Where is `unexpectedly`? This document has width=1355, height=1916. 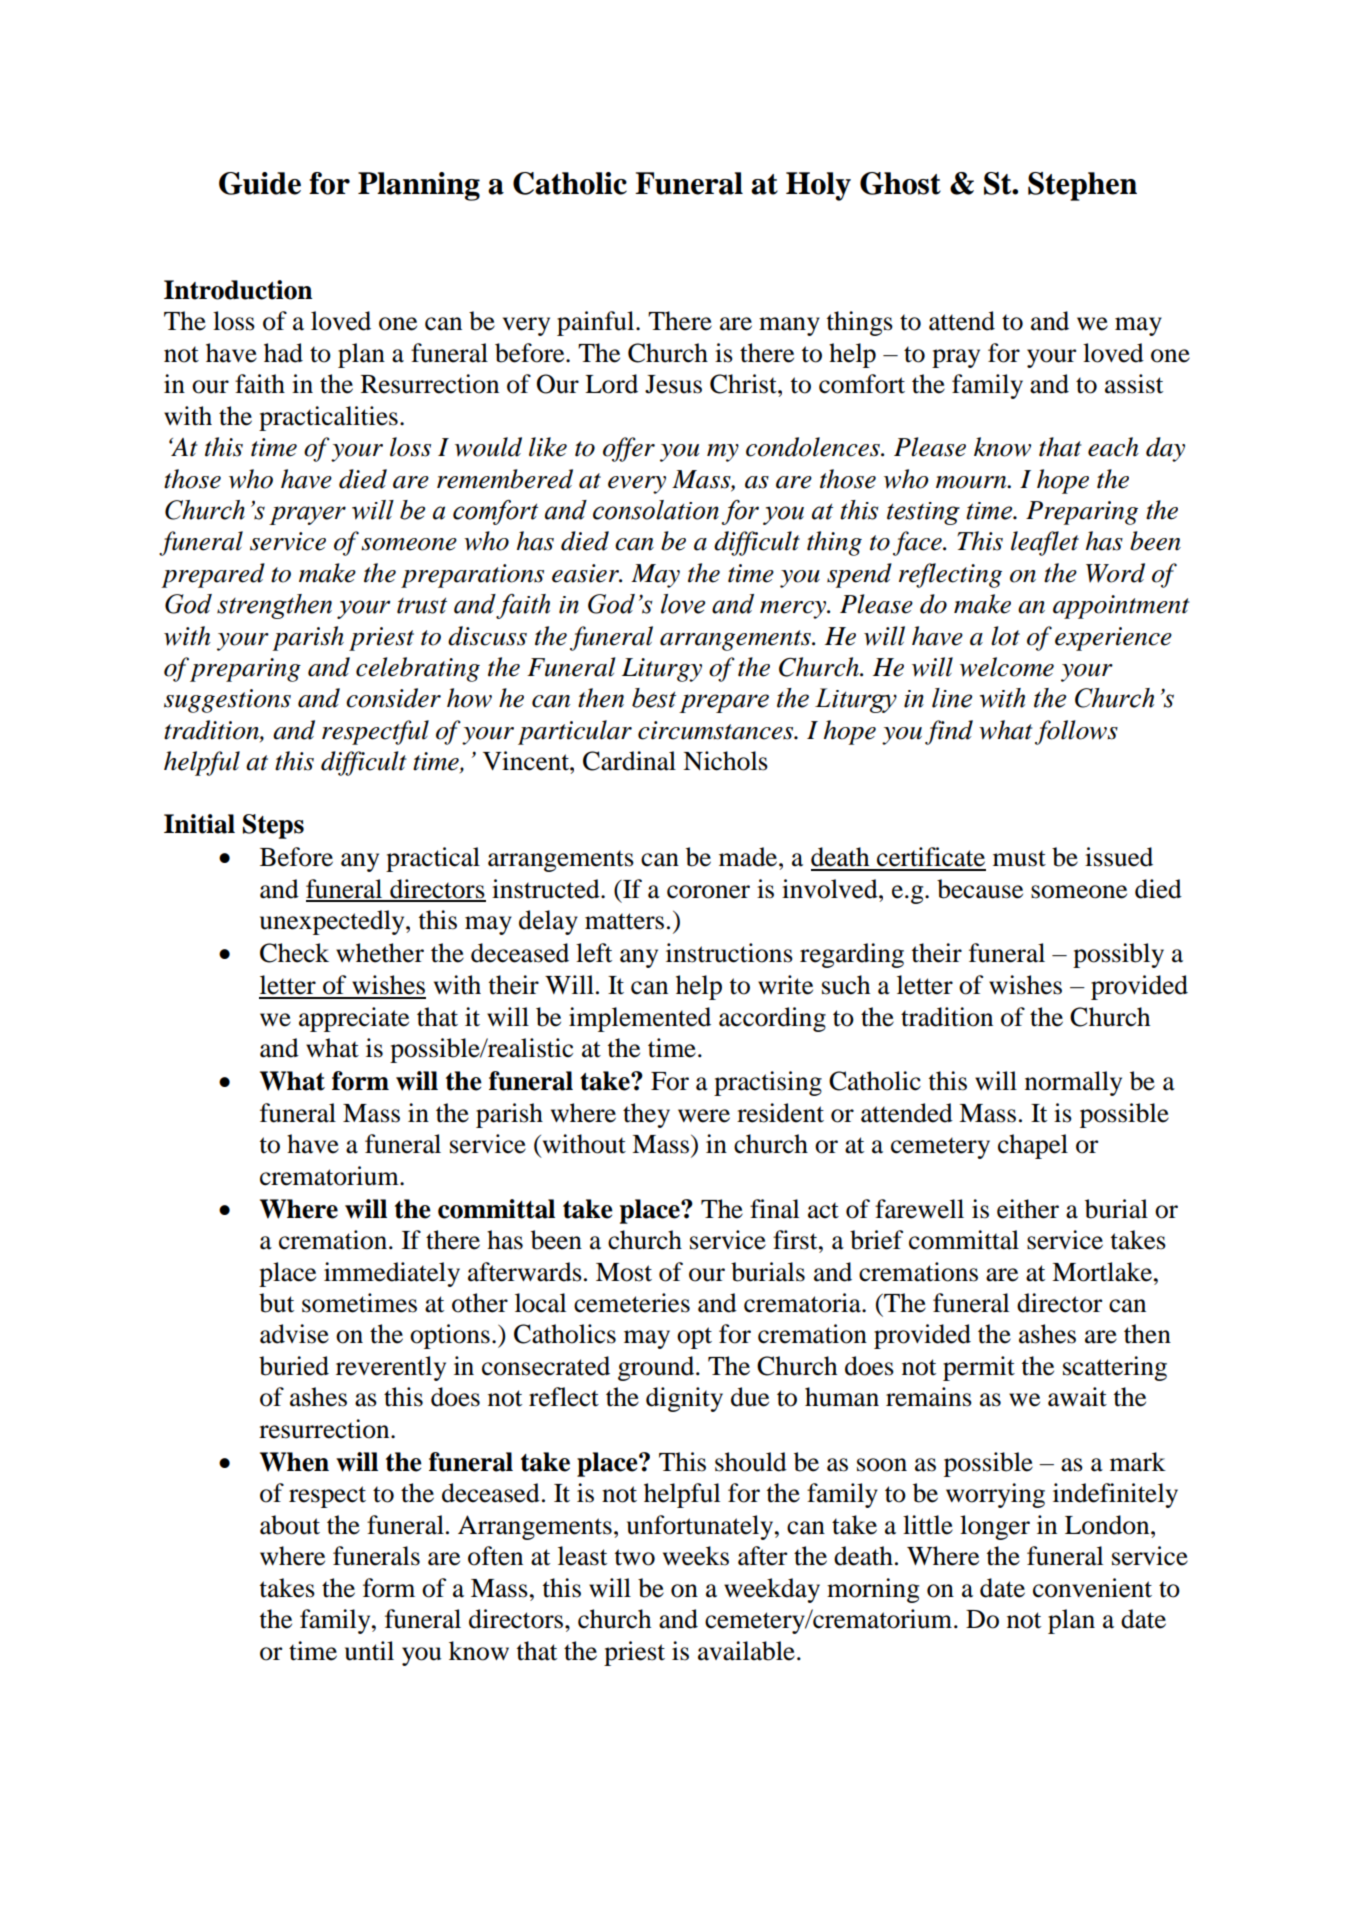 unexpectedly is located at coordinates (333, 922).
